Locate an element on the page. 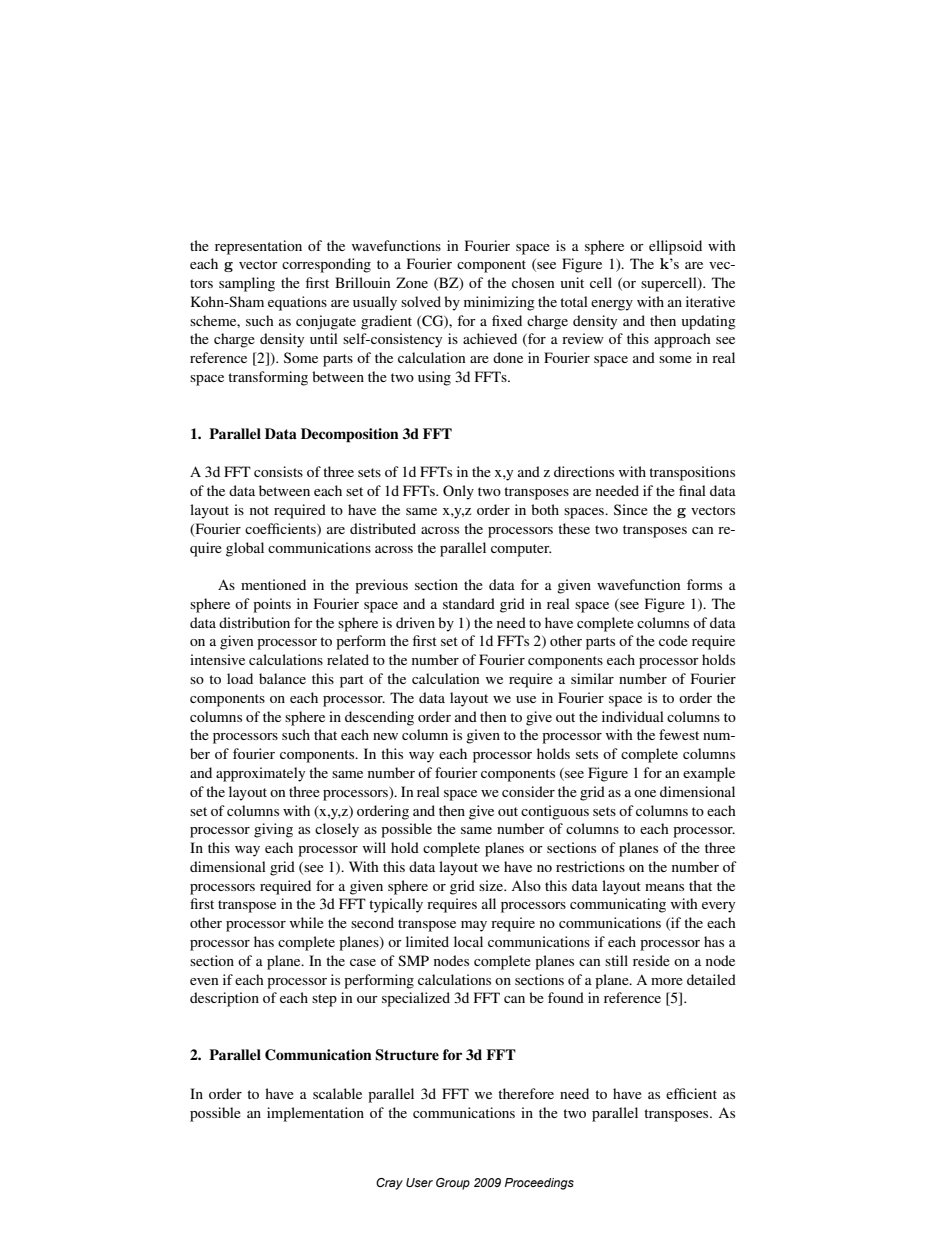 The width and height of the document is (952, 1233). giving is located at coordinates (273, 830).
